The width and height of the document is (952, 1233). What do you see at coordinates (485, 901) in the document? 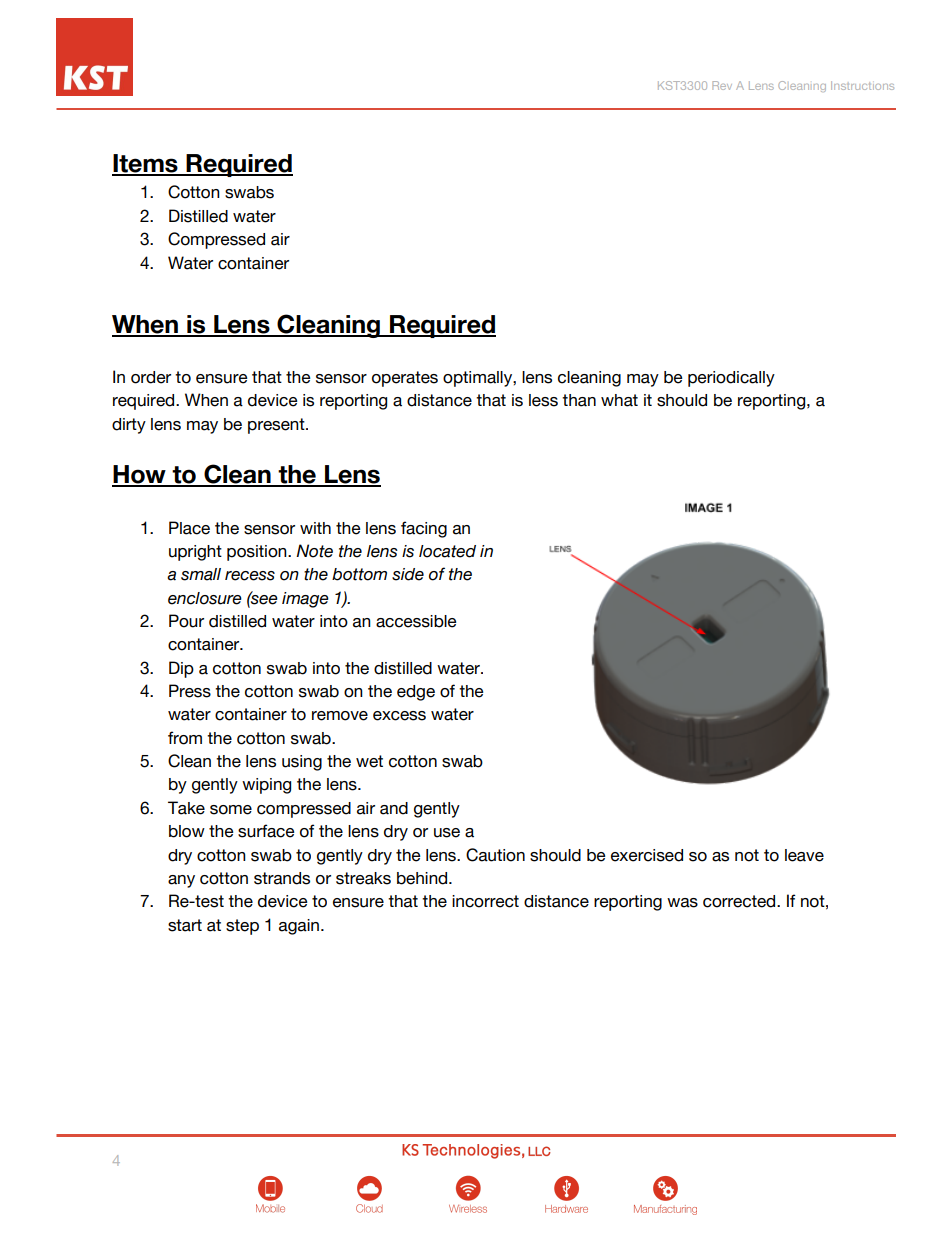
I see `incorrect` at bounding box center [485, 901].
